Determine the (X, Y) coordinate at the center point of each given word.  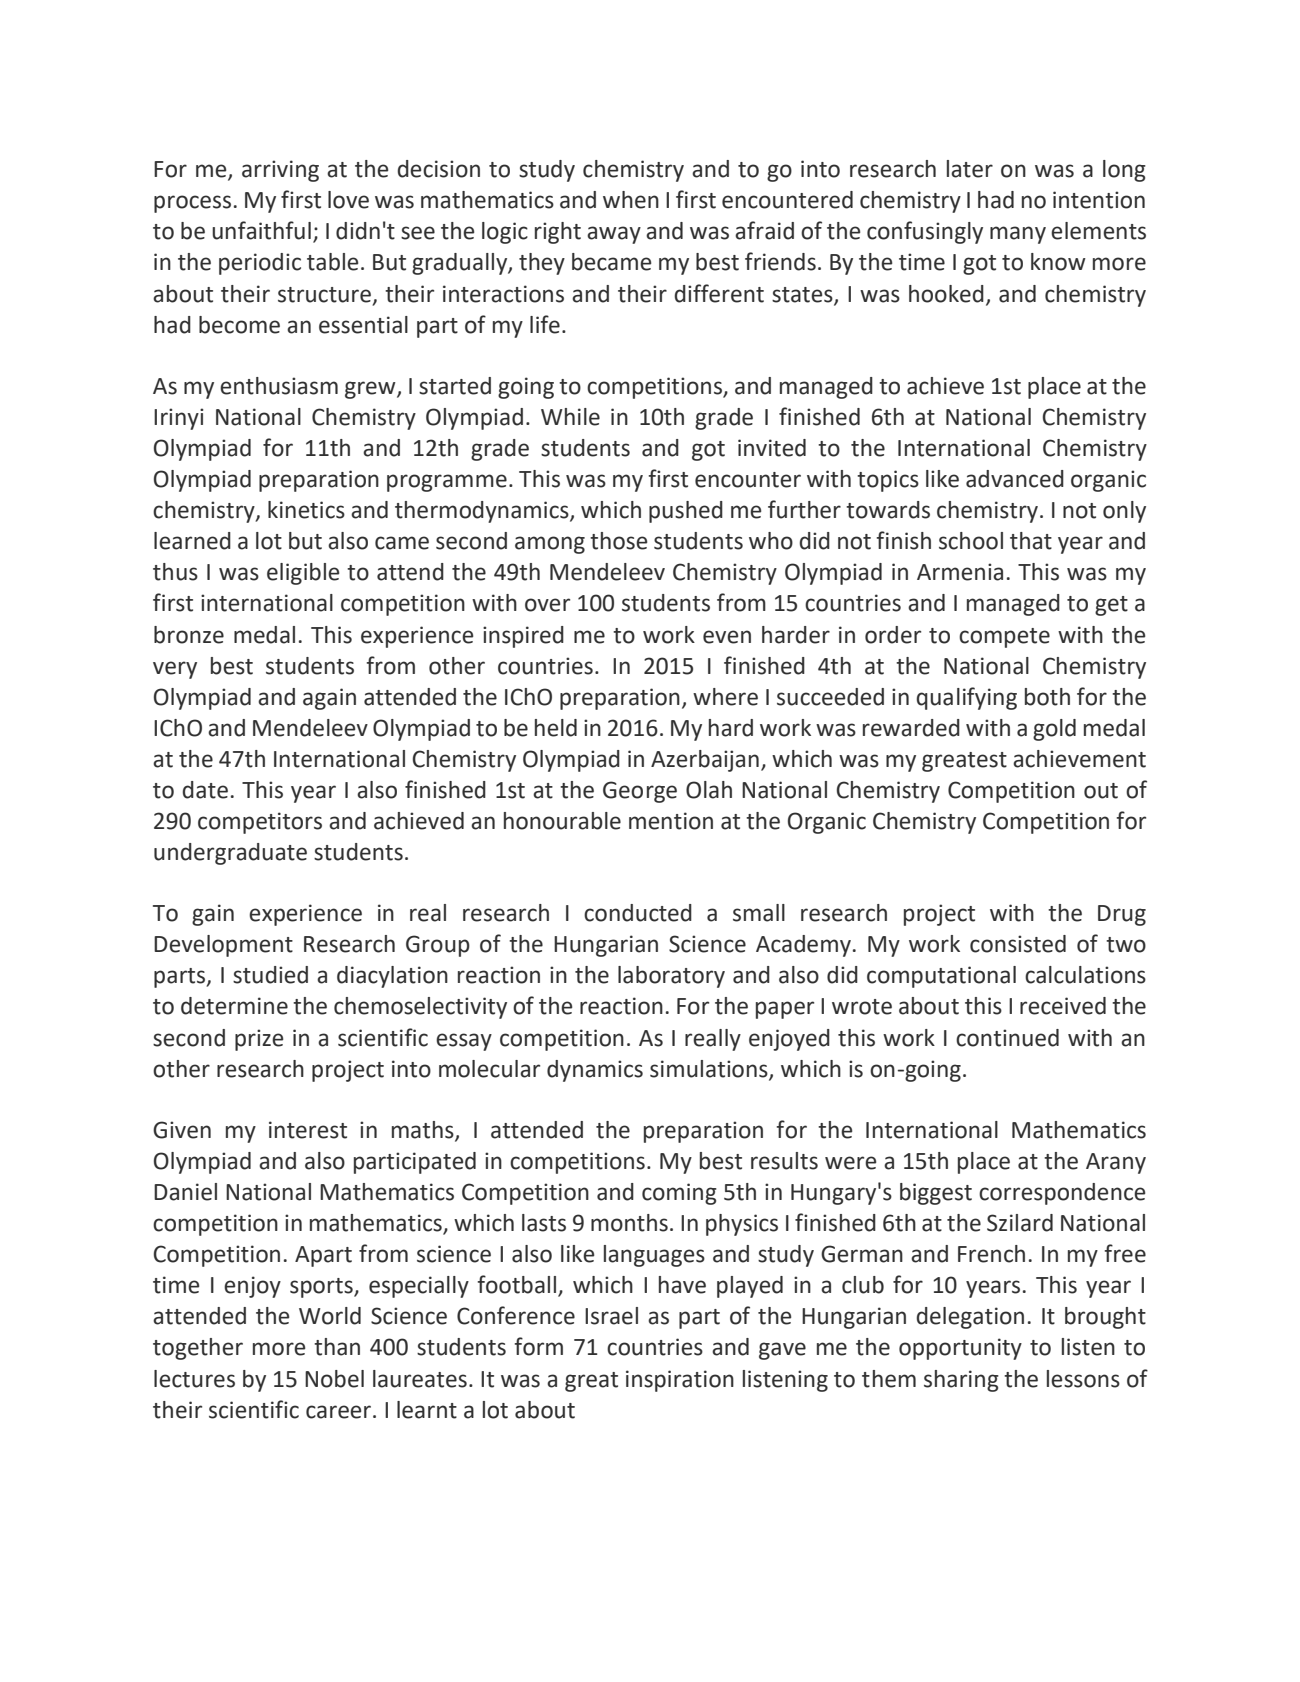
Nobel (334, 1379)
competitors (260, 823)
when (631, 200)
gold (1054, 730)
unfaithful (261, 230)
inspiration (680, 1381)
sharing (961, 1381)
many (1018, 235)
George (640, 792)
